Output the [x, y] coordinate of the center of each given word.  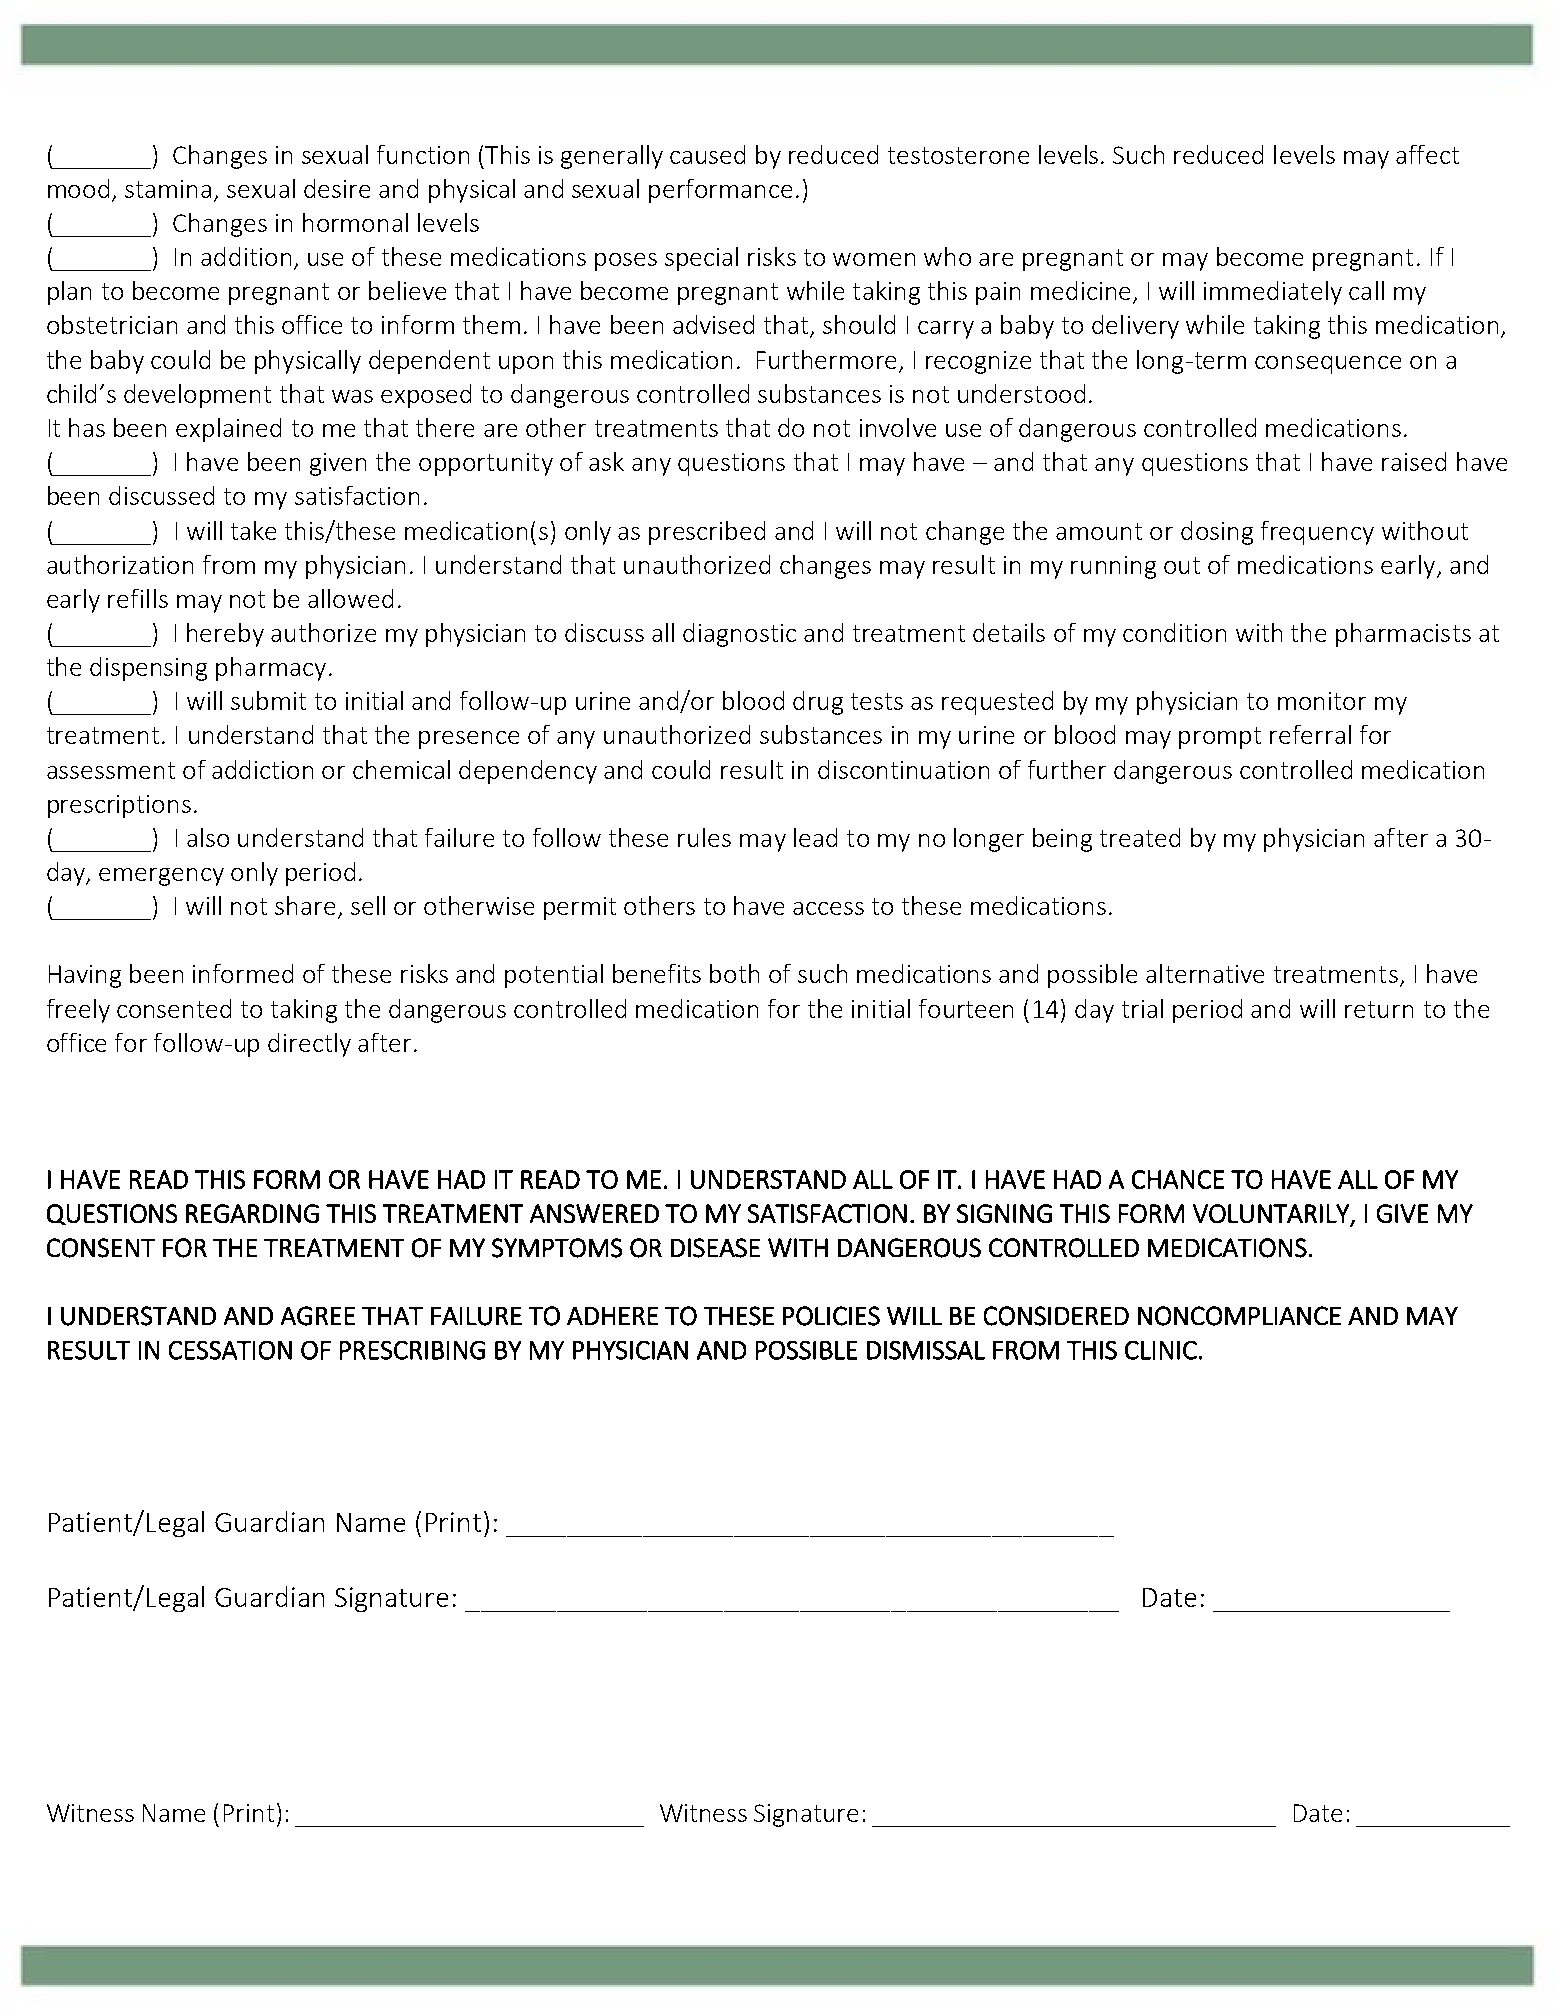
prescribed [707, 533]
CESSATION [230, 1350]
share [305, 905]
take [253, 530]
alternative [1205, 973]
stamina [168, 189]
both [734, 973]
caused [707, 154]
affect [1427, 154]
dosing [1217, 533]
